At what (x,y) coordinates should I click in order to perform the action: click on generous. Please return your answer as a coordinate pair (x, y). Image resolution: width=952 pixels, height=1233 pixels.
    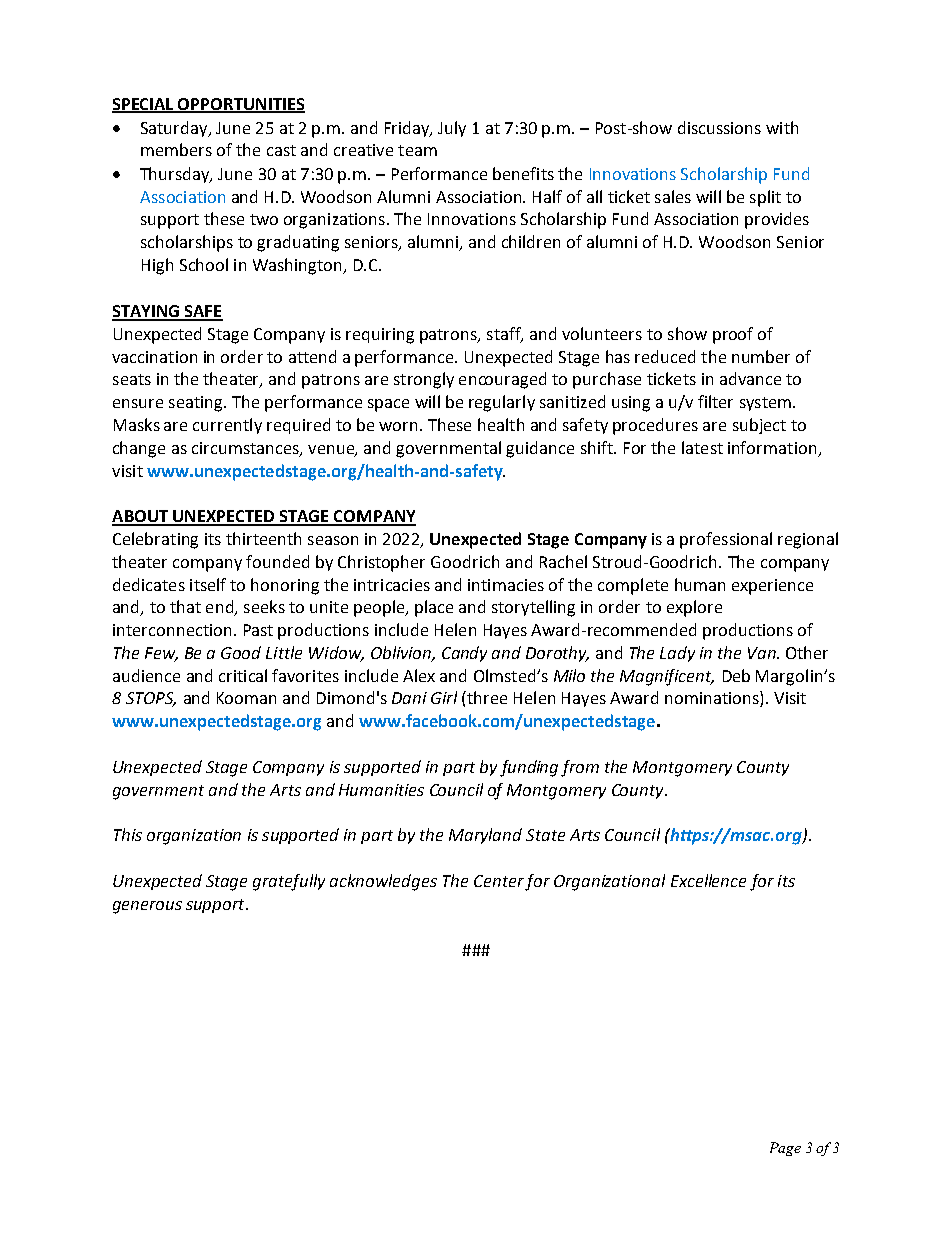
    Looking at the image, I should click on (147, 907).
